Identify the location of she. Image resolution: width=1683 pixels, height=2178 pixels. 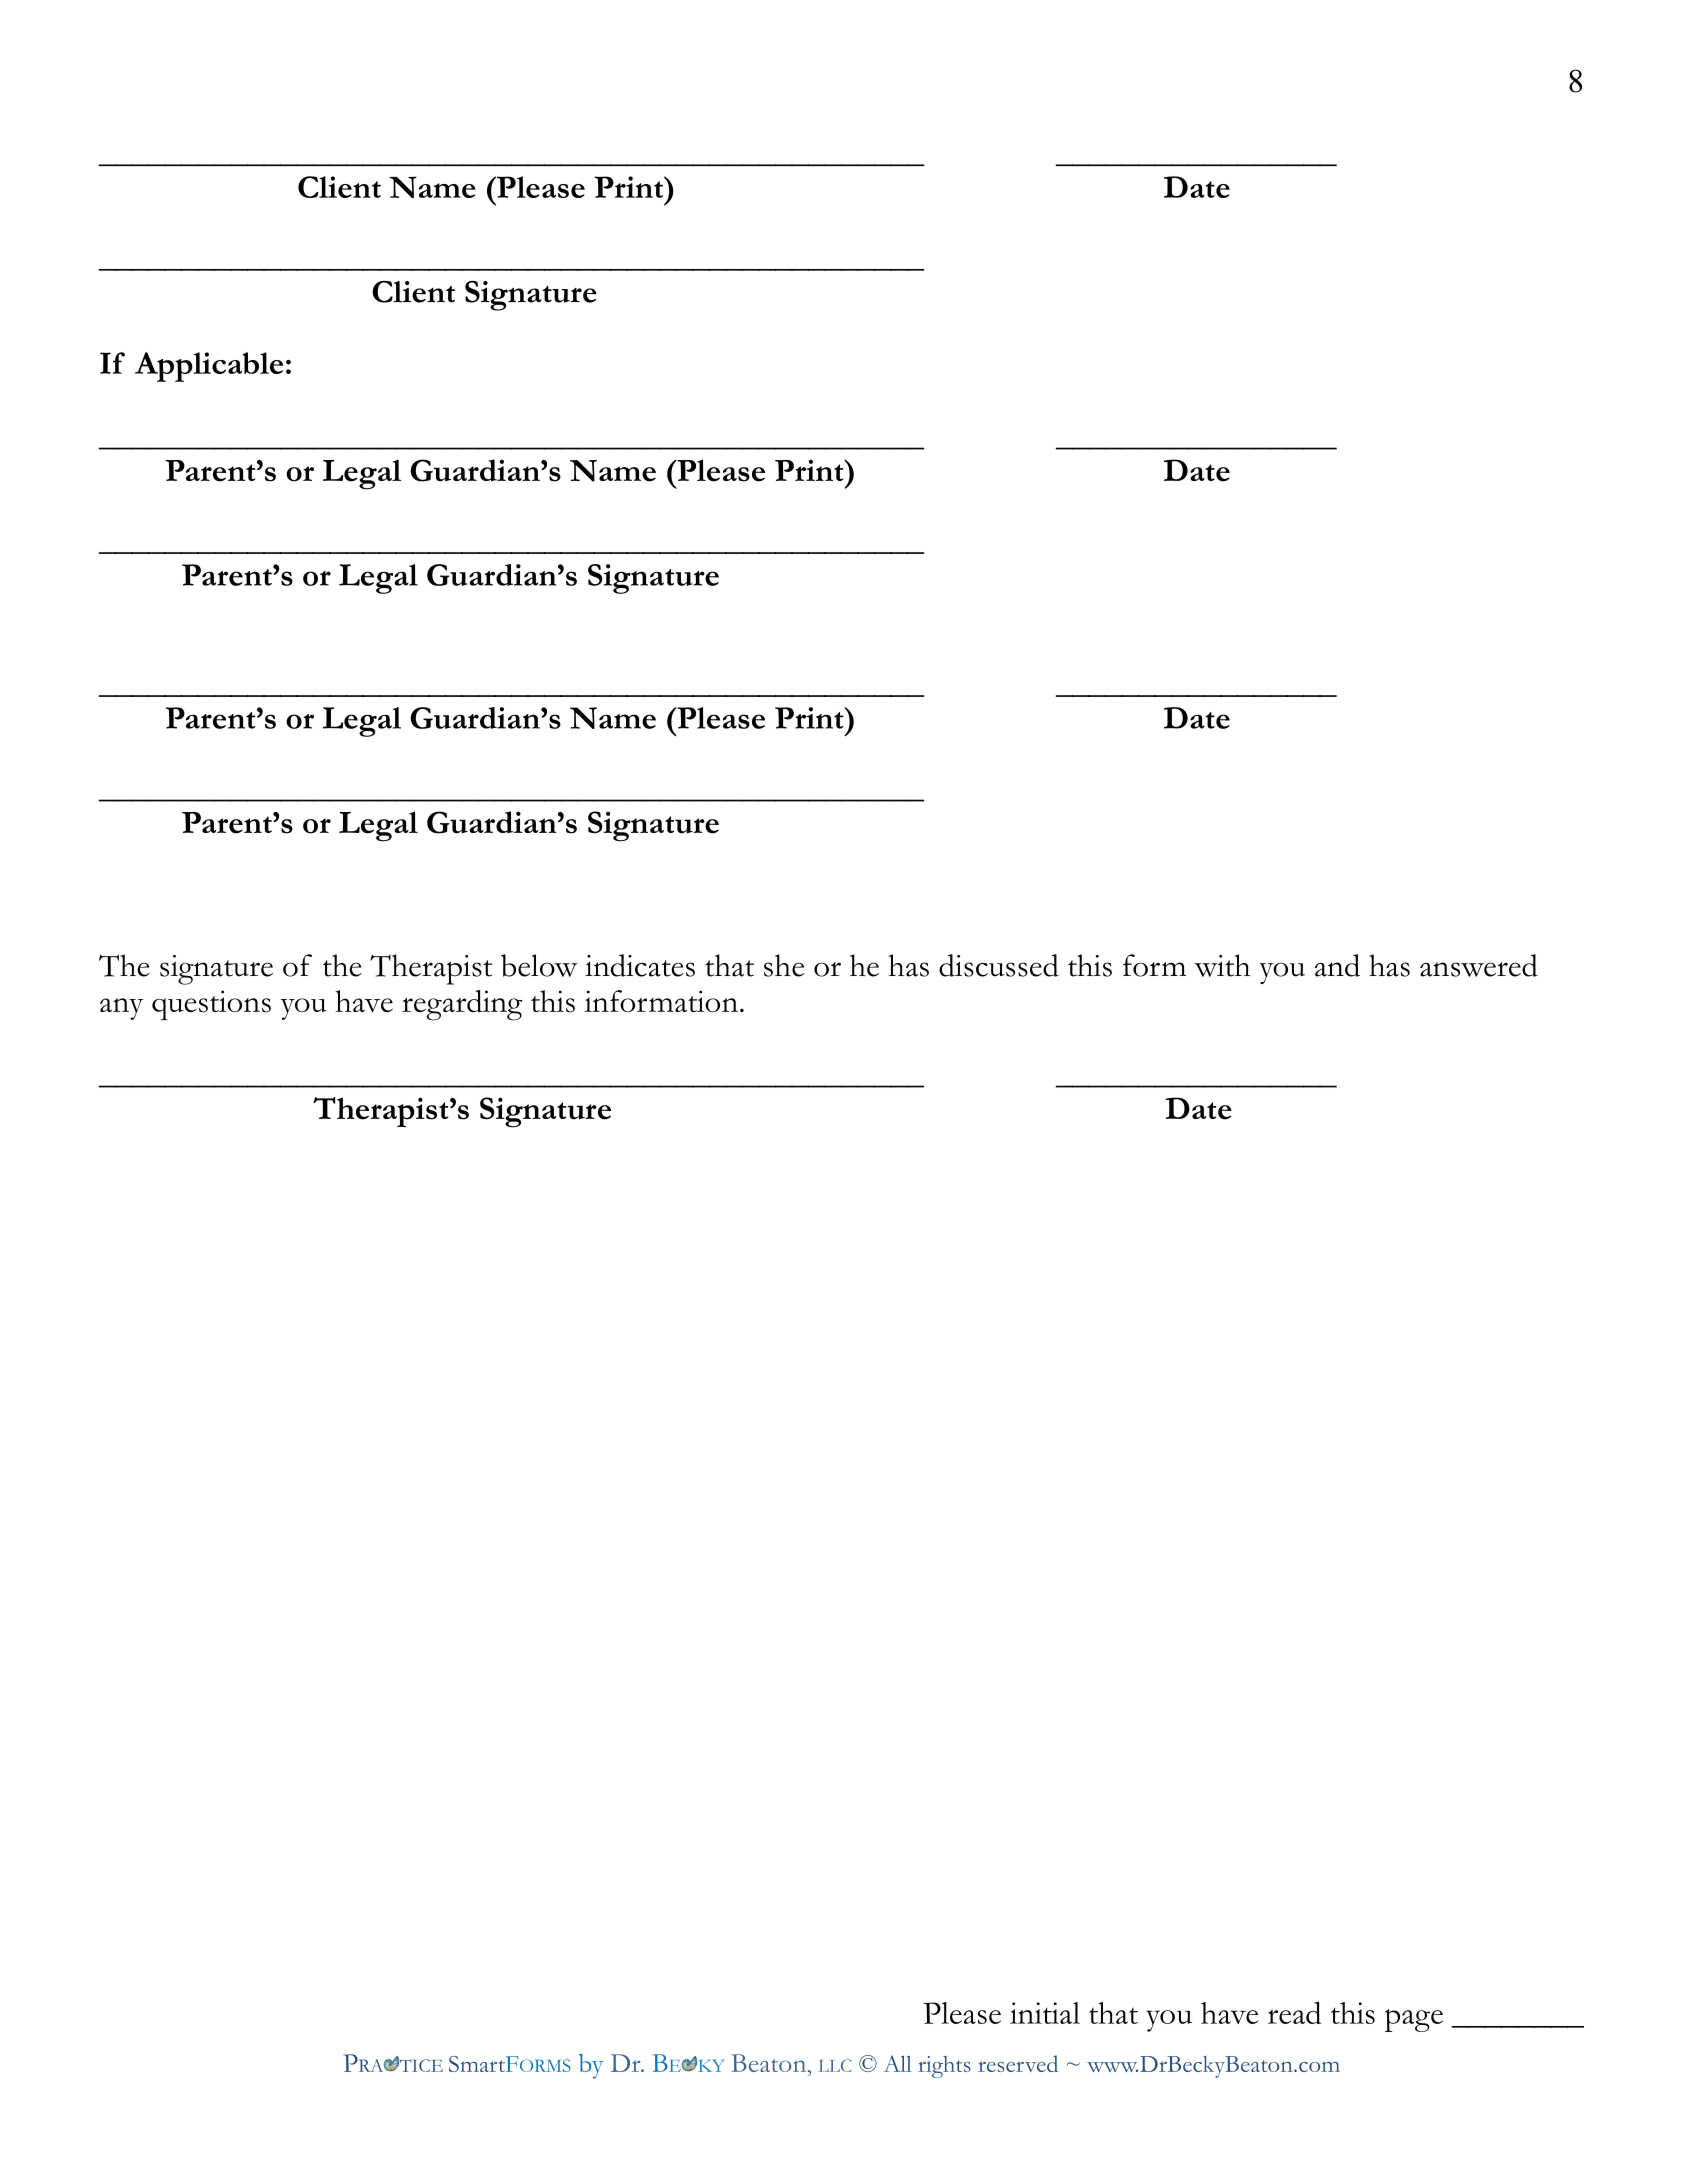
(784, 965).
